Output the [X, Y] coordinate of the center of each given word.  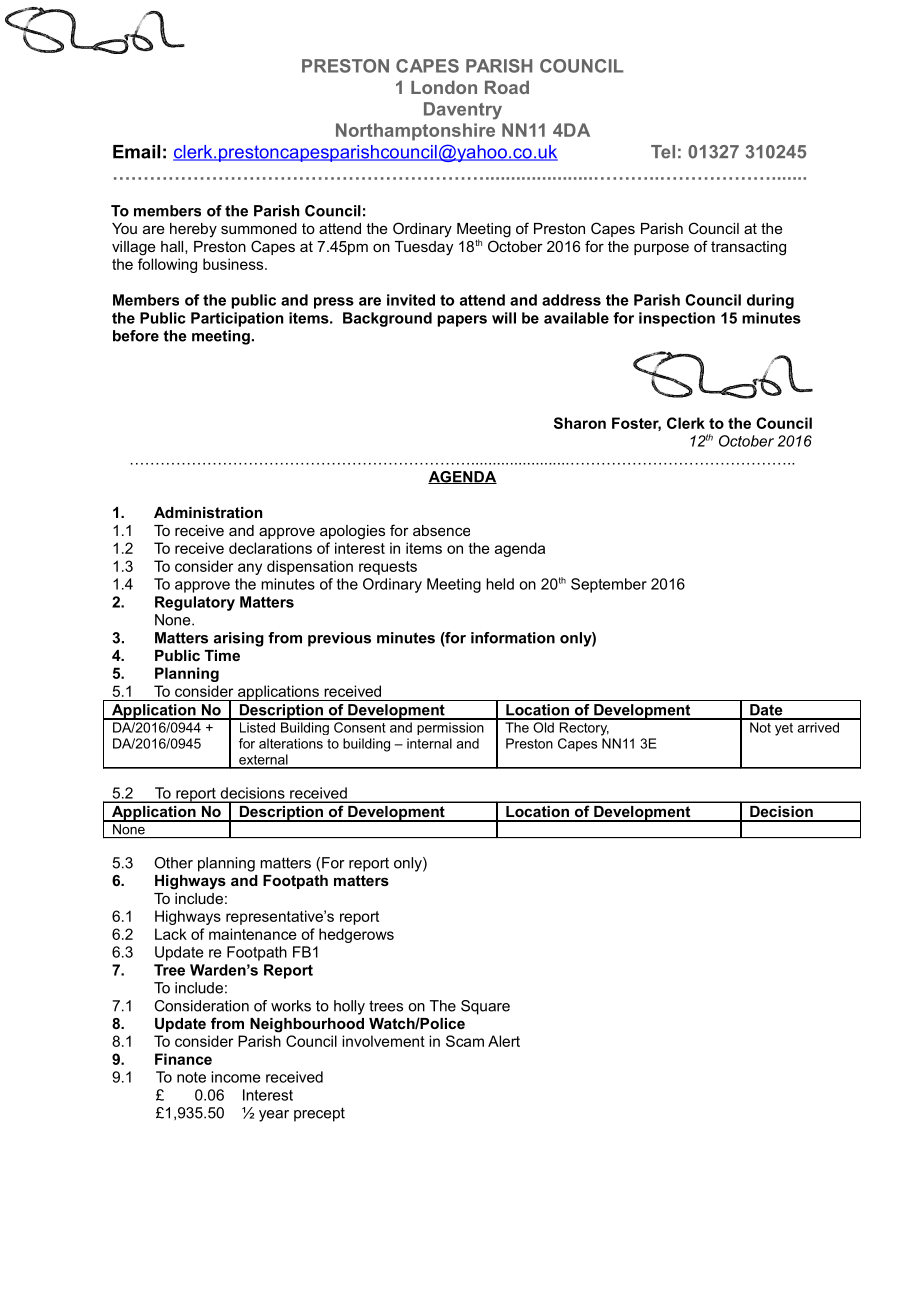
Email [136, 152]
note [191, 1077]
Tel [663, 152]
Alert [504, 1041]
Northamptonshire [415, 132]
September [609, 585]
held [500, 584]
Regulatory [195, 603]
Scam [465, 1041]
